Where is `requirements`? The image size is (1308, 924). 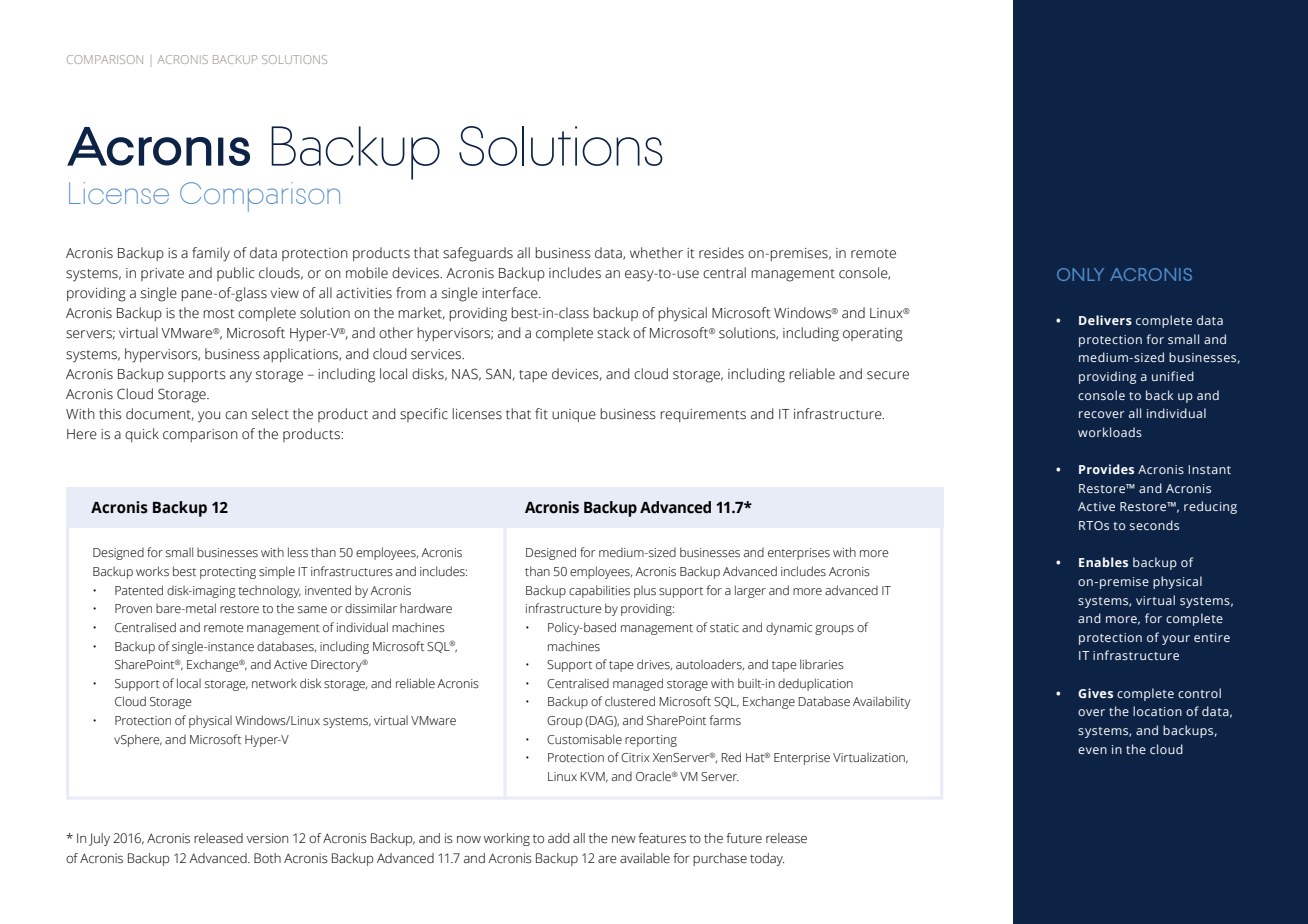
requirements is located at coordinates (703, 415).
